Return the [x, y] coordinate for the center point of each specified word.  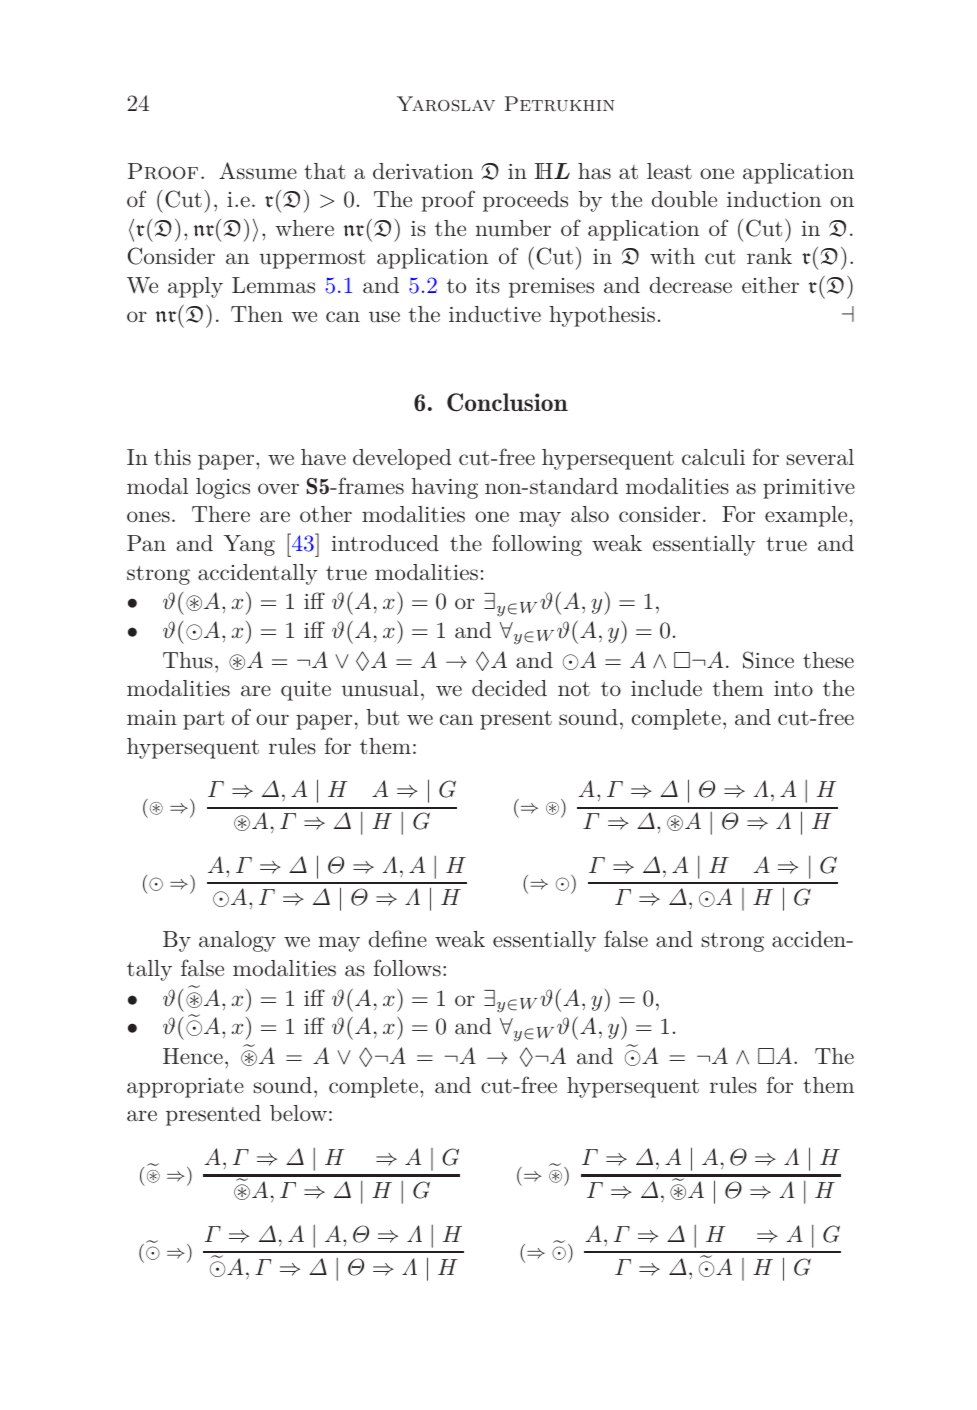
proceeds [525, 201]
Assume [258, 171]
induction [774, 199]
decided [509, 688]
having [445, 488]
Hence [193, 1056]
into [793, 688]
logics [223, 488]
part [203, 720]
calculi [713, 457]
